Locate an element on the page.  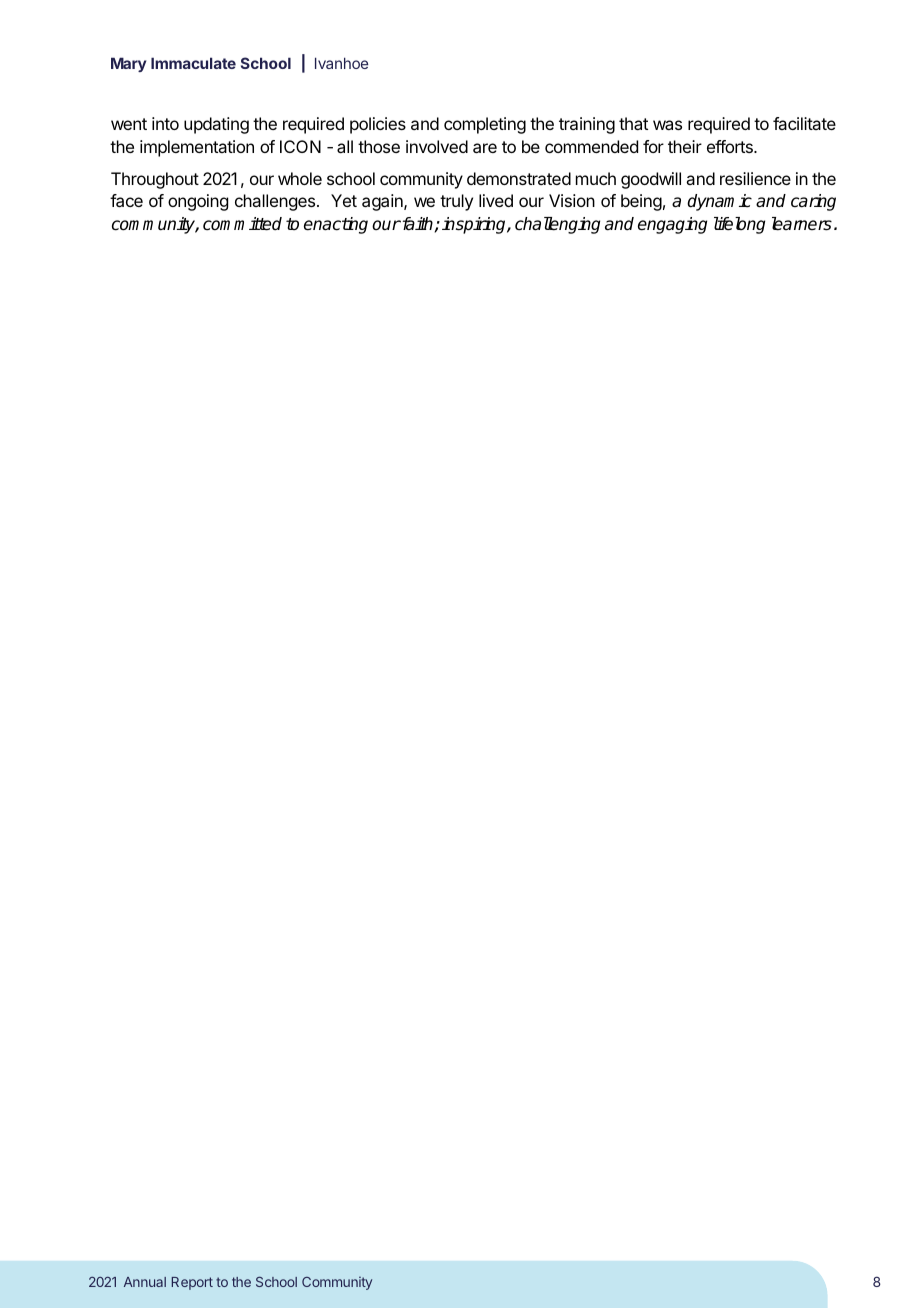
truly is located at coordinates (456, 202).
